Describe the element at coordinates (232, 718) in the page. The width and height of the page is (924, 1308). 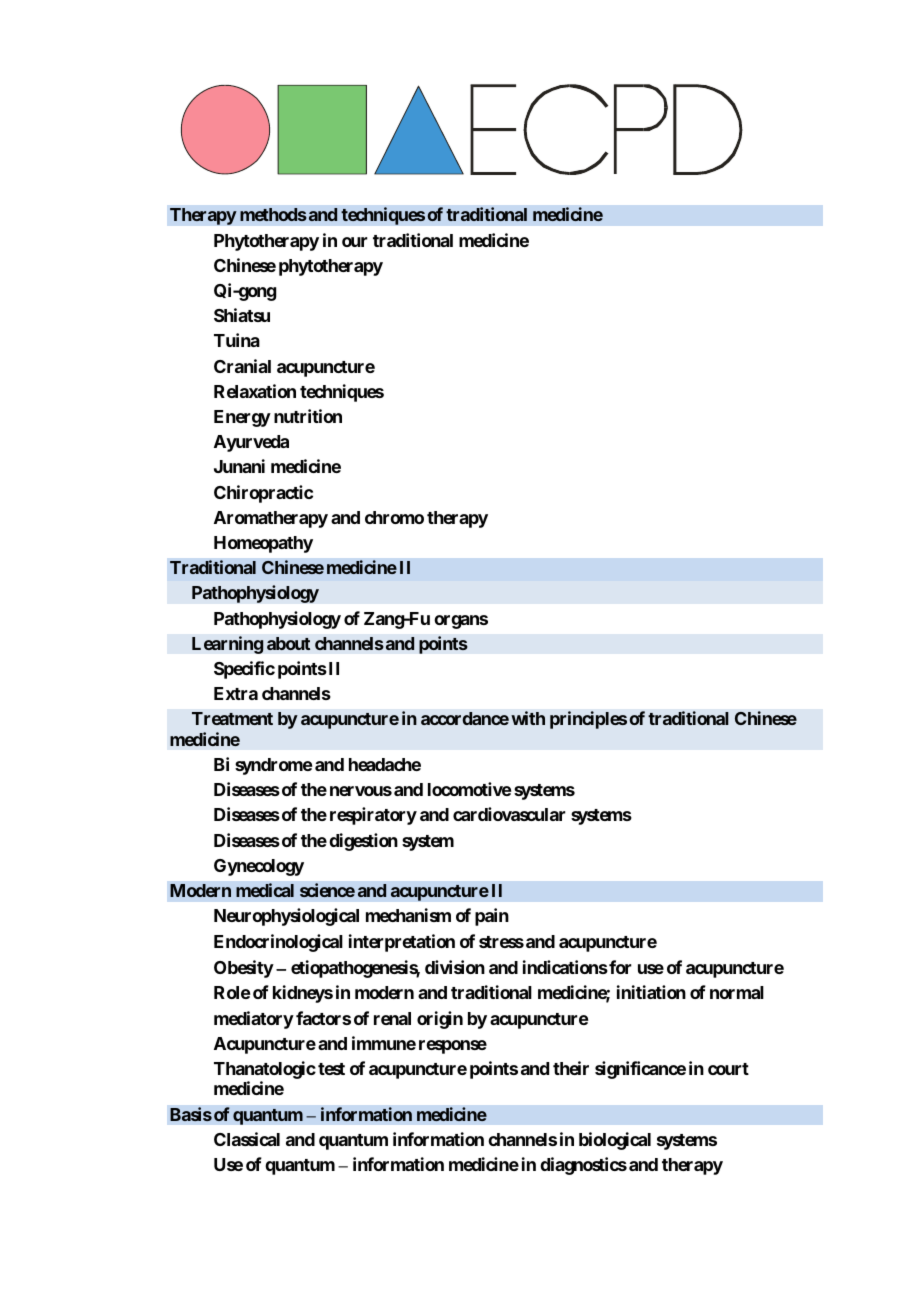
I see `Treatment` at that location.
